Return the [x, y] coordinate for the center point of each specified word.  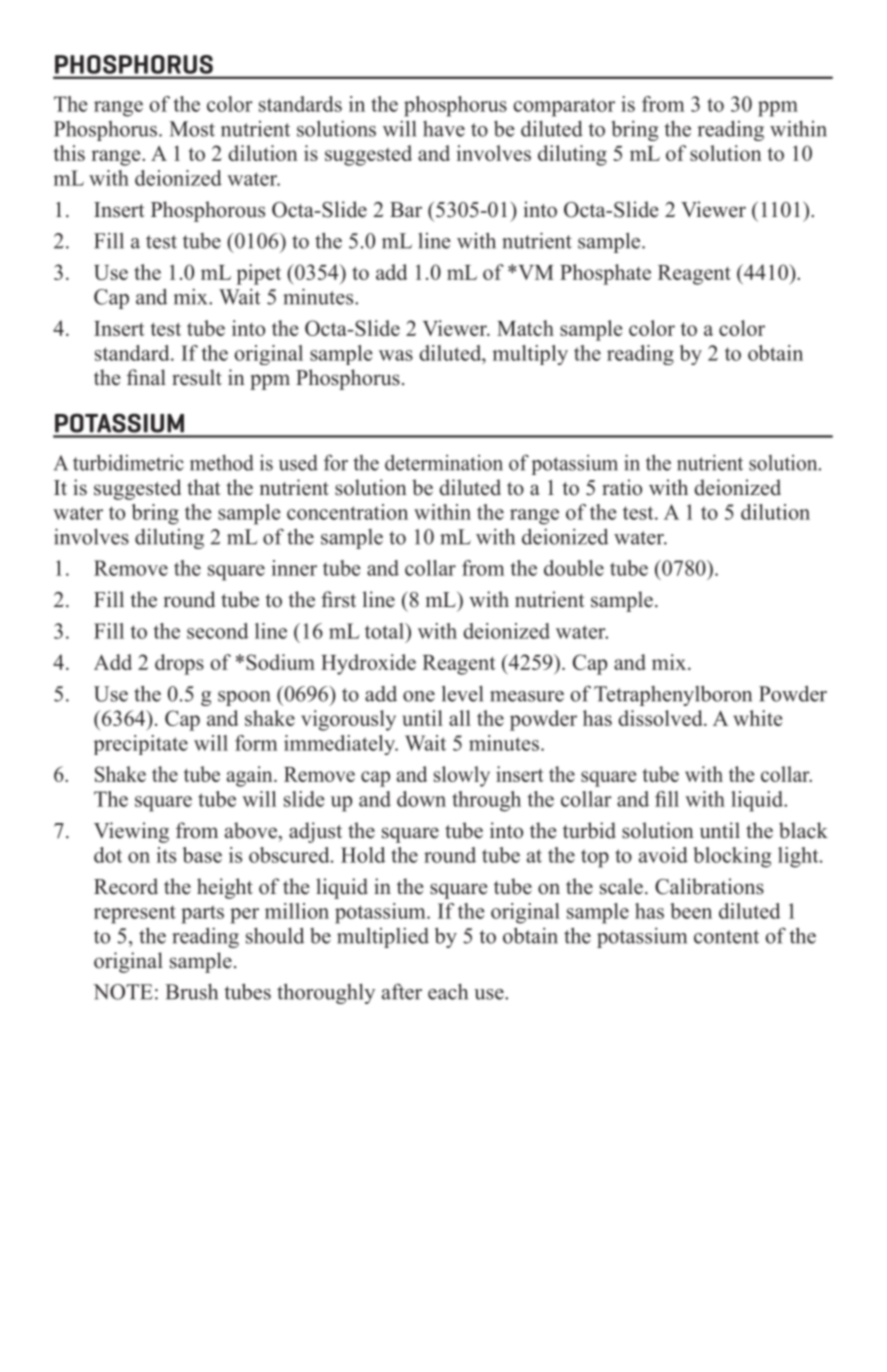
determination [444, 463]
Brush [191, 991]
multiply [530, 355]
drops [179, 664]
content [726, 937]
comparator [564, 107]
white [757, 718]
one [419, 696]
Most [192, 129]
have [444, 129]
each [448, 991]
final [146, 377]
